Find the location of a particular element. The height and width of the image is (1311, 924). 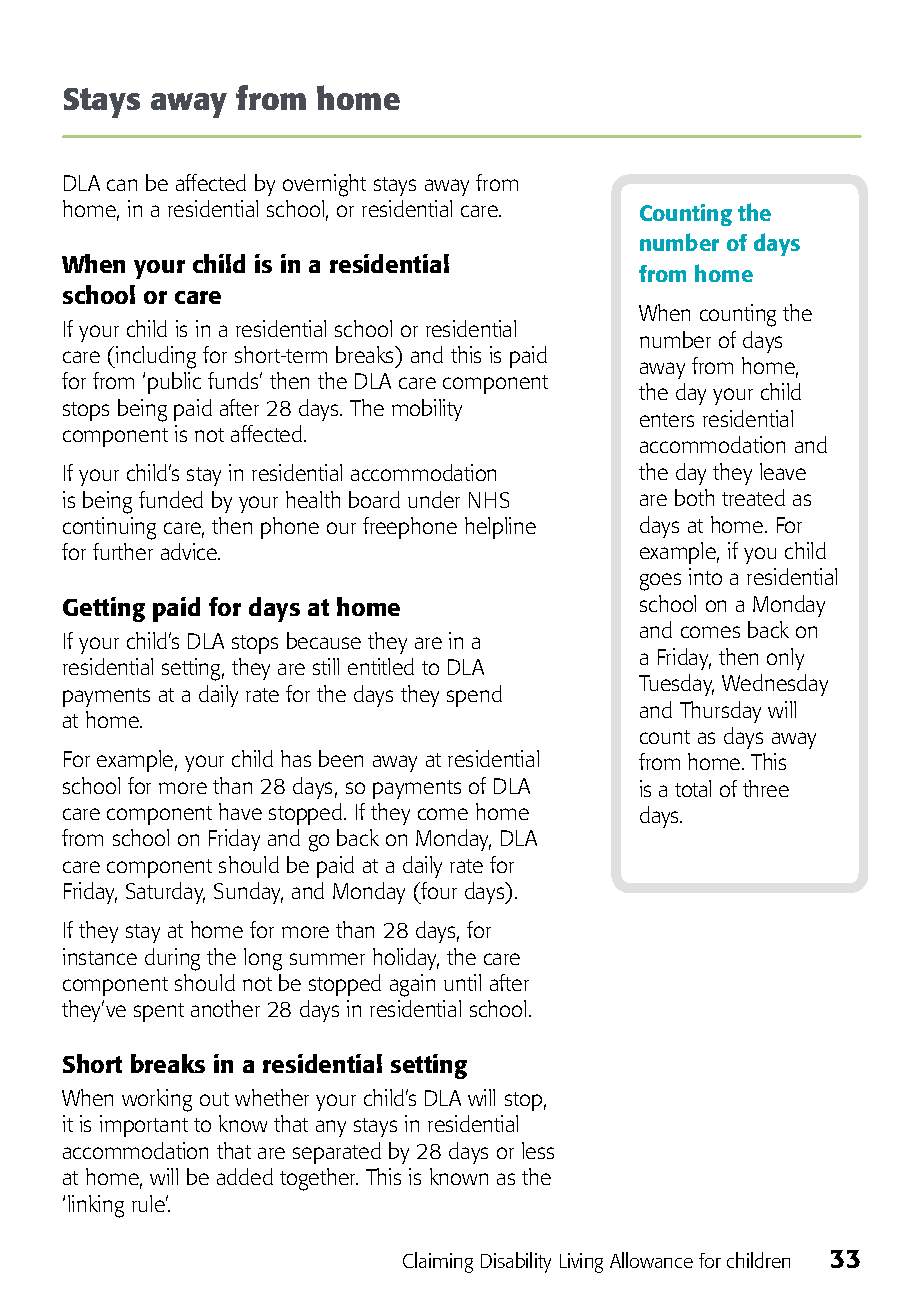

linking is located at coordinates (96, 1206).
